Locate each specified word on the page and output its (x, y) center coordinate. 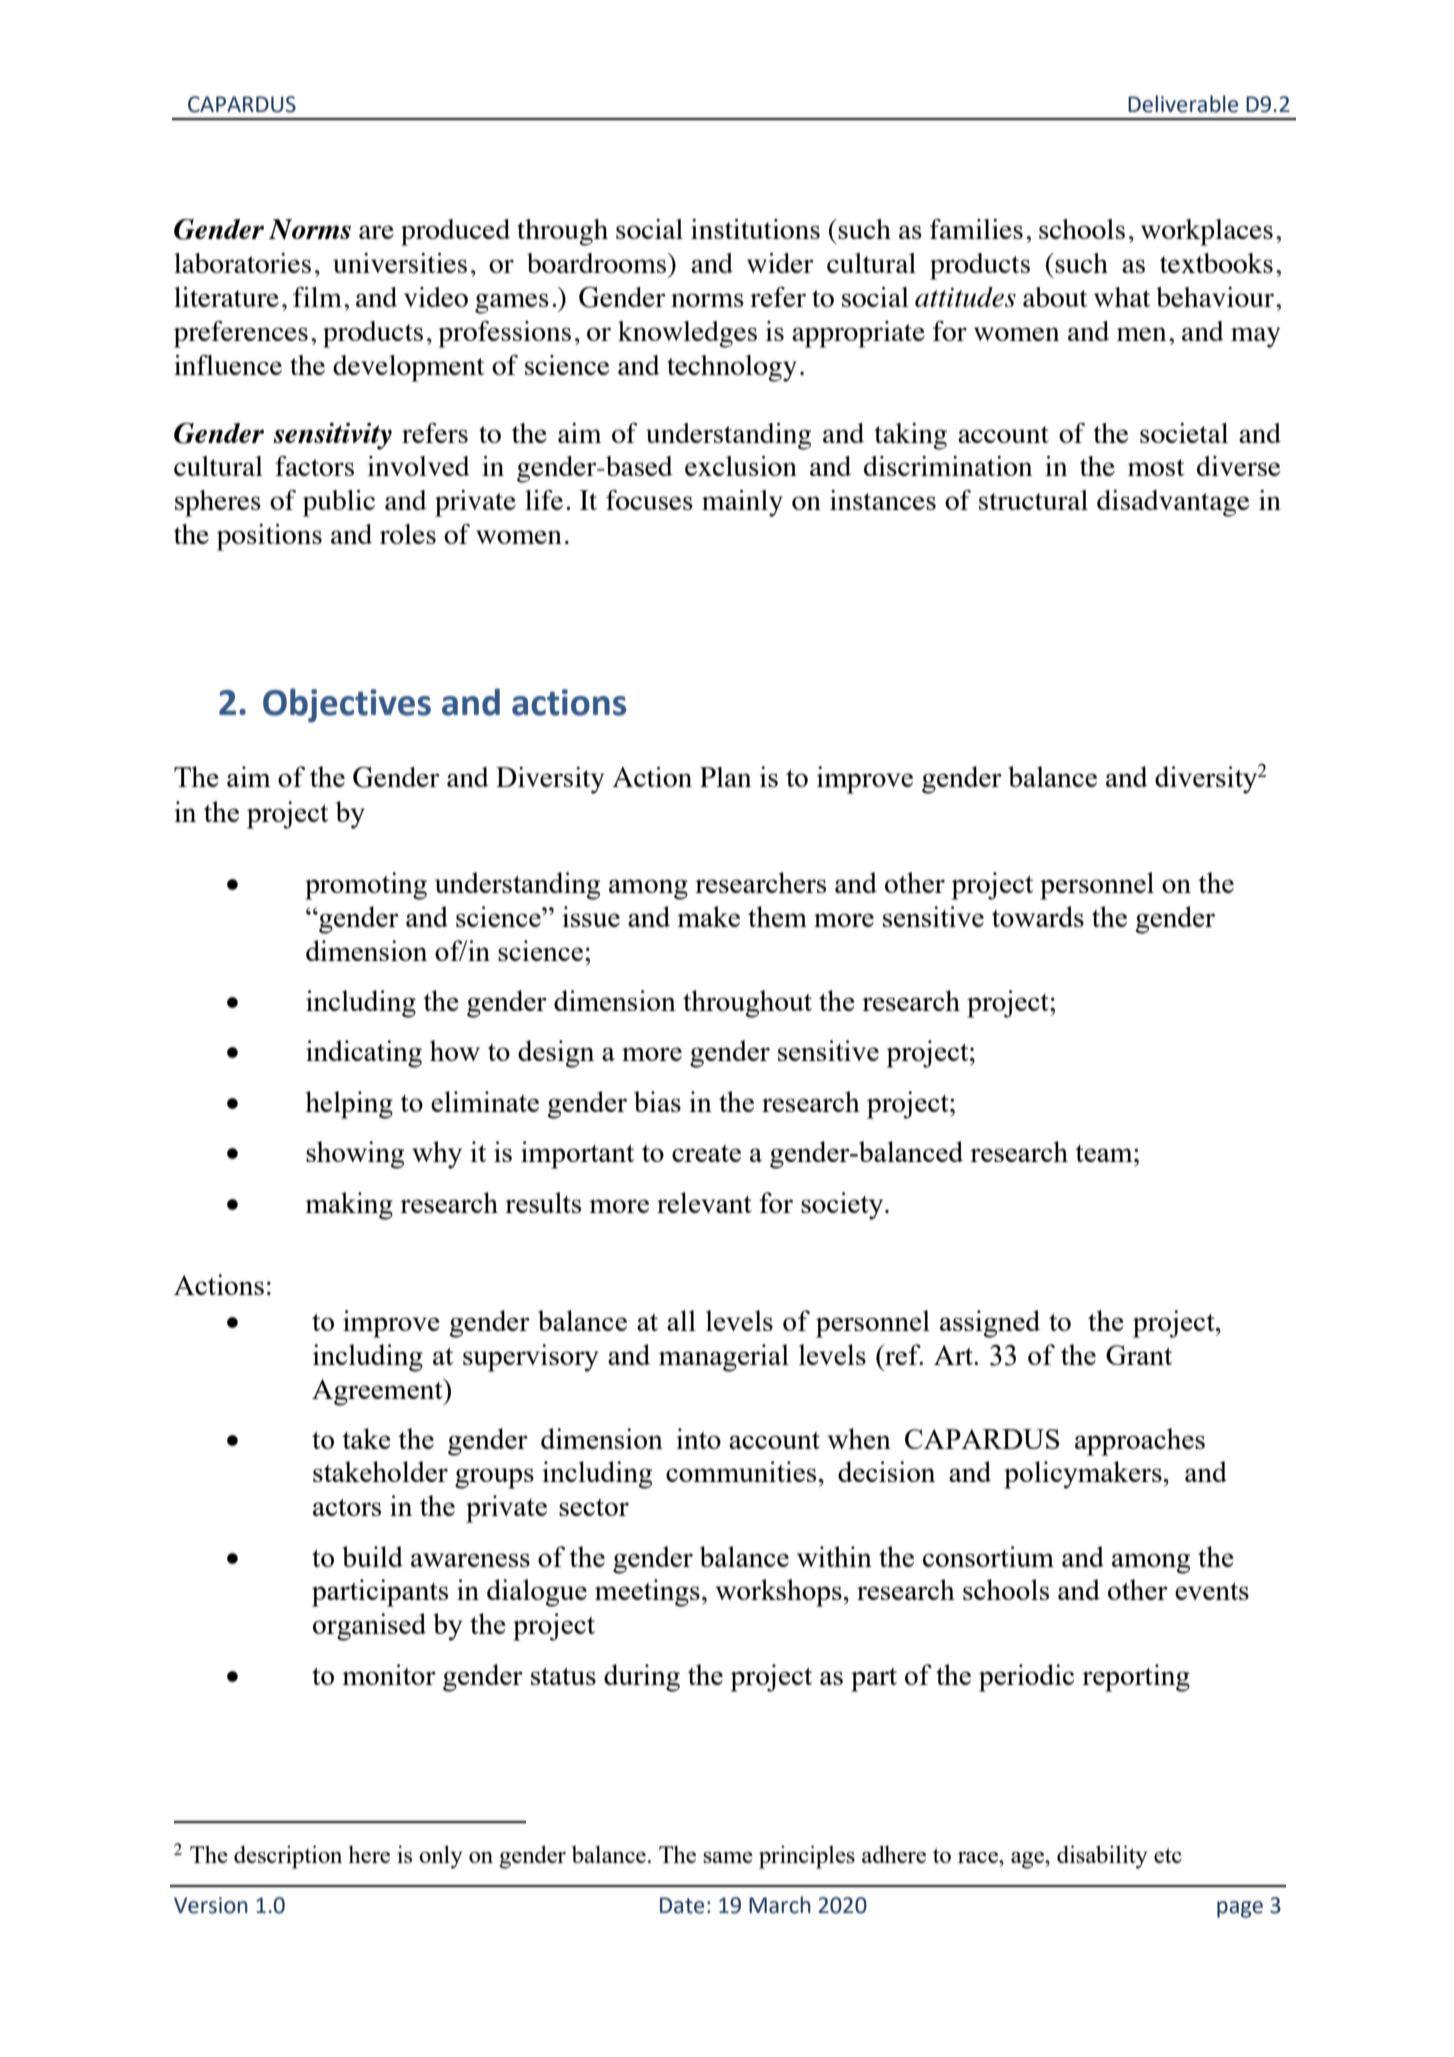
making (349, 1206)
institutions (755, 229)
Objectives (347, 705)
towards (1038, 916)
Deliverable (1183, 104)
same (728, 1857)
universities (400, 263)
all (681, 1320)
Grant (1139, 1355)
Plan (725, 777)
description (288, 1857)
